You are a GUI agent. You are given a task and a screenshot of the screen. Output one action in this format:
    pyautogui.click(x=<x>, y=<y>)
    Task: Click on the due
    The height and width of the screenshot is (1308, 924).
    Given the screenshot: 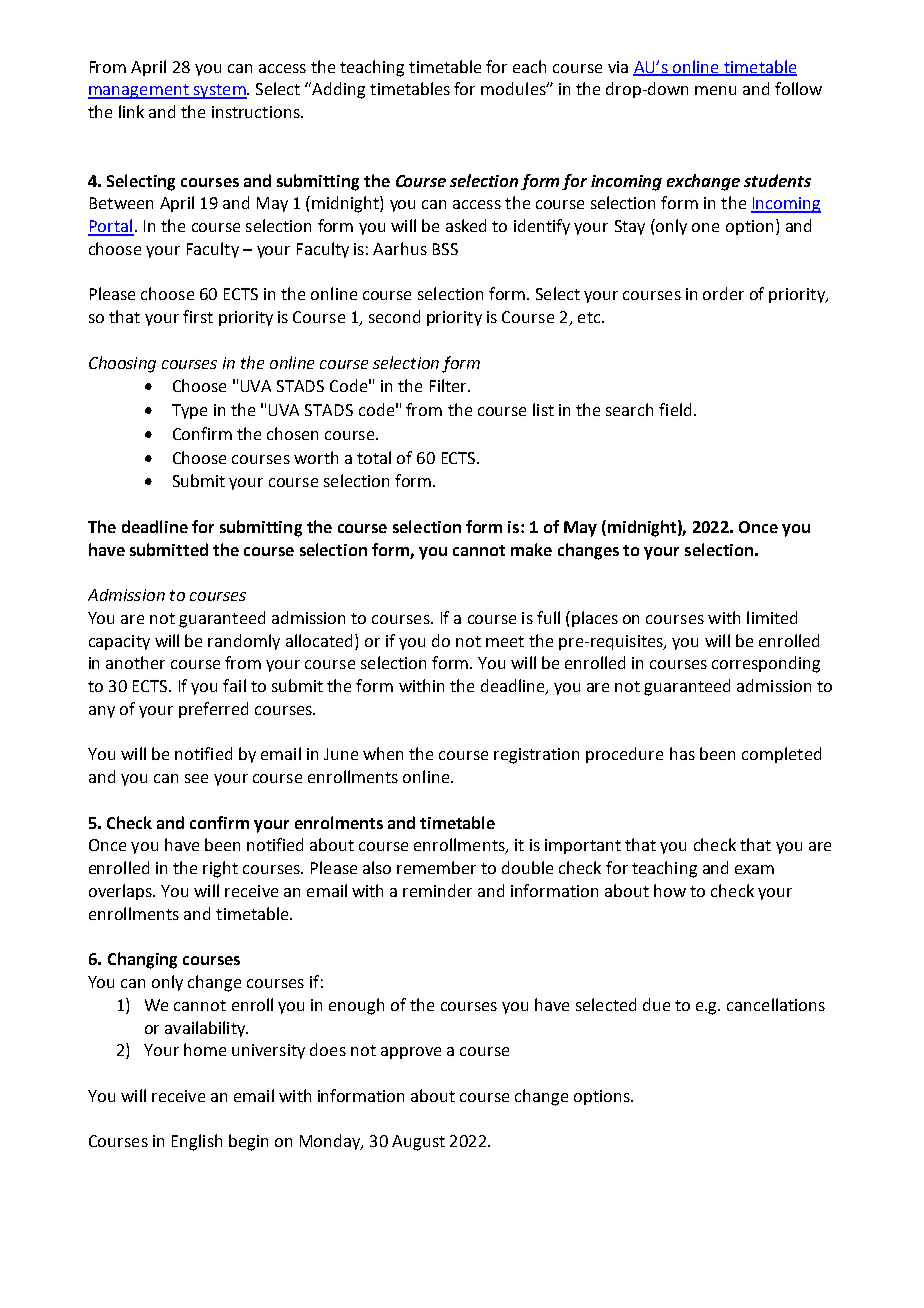 What is the action you would take?
    pyautogui.click(x=656, y=1004)
